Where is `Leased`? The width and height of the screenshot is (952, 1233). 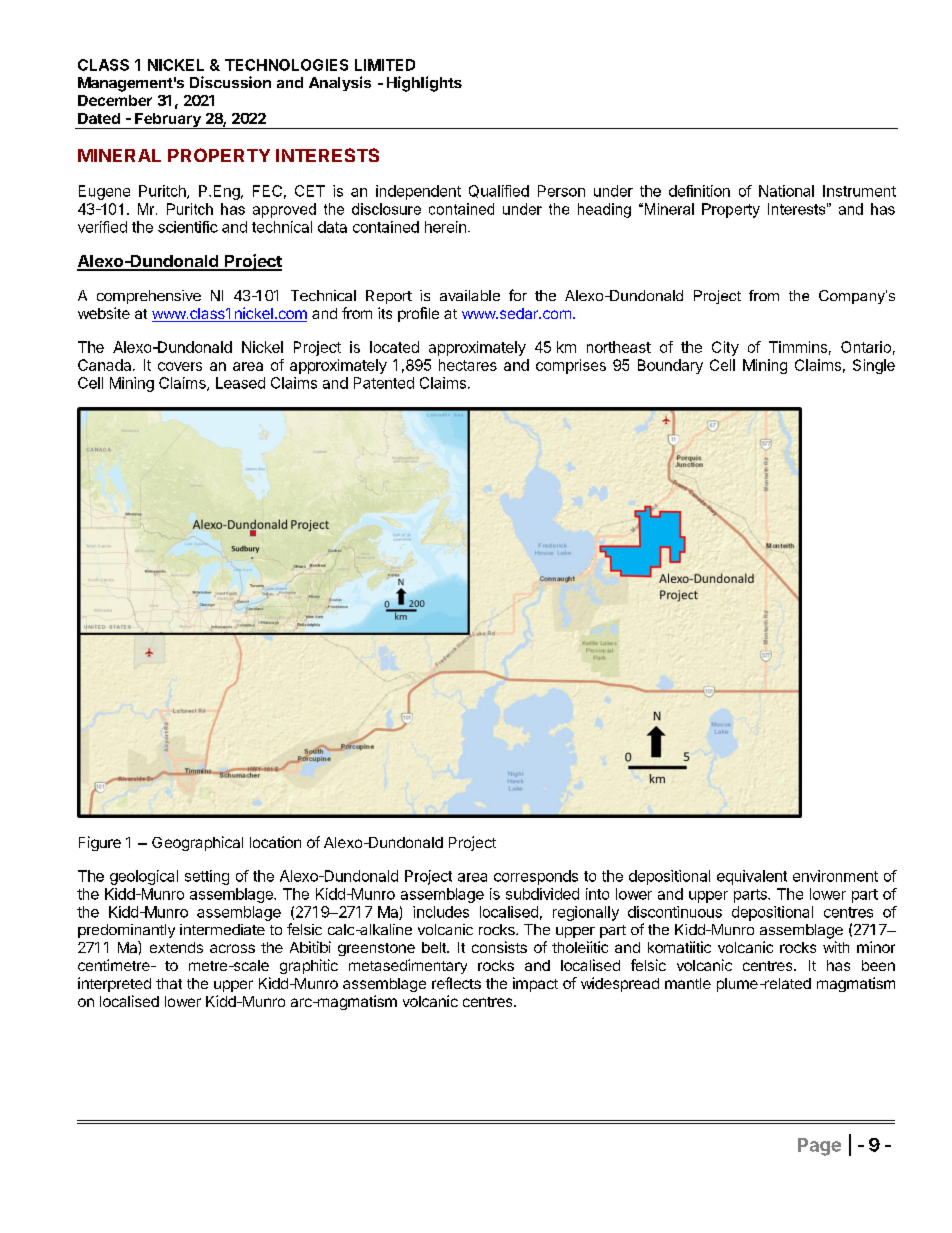 Leased is located at coordinates (240, 383).
